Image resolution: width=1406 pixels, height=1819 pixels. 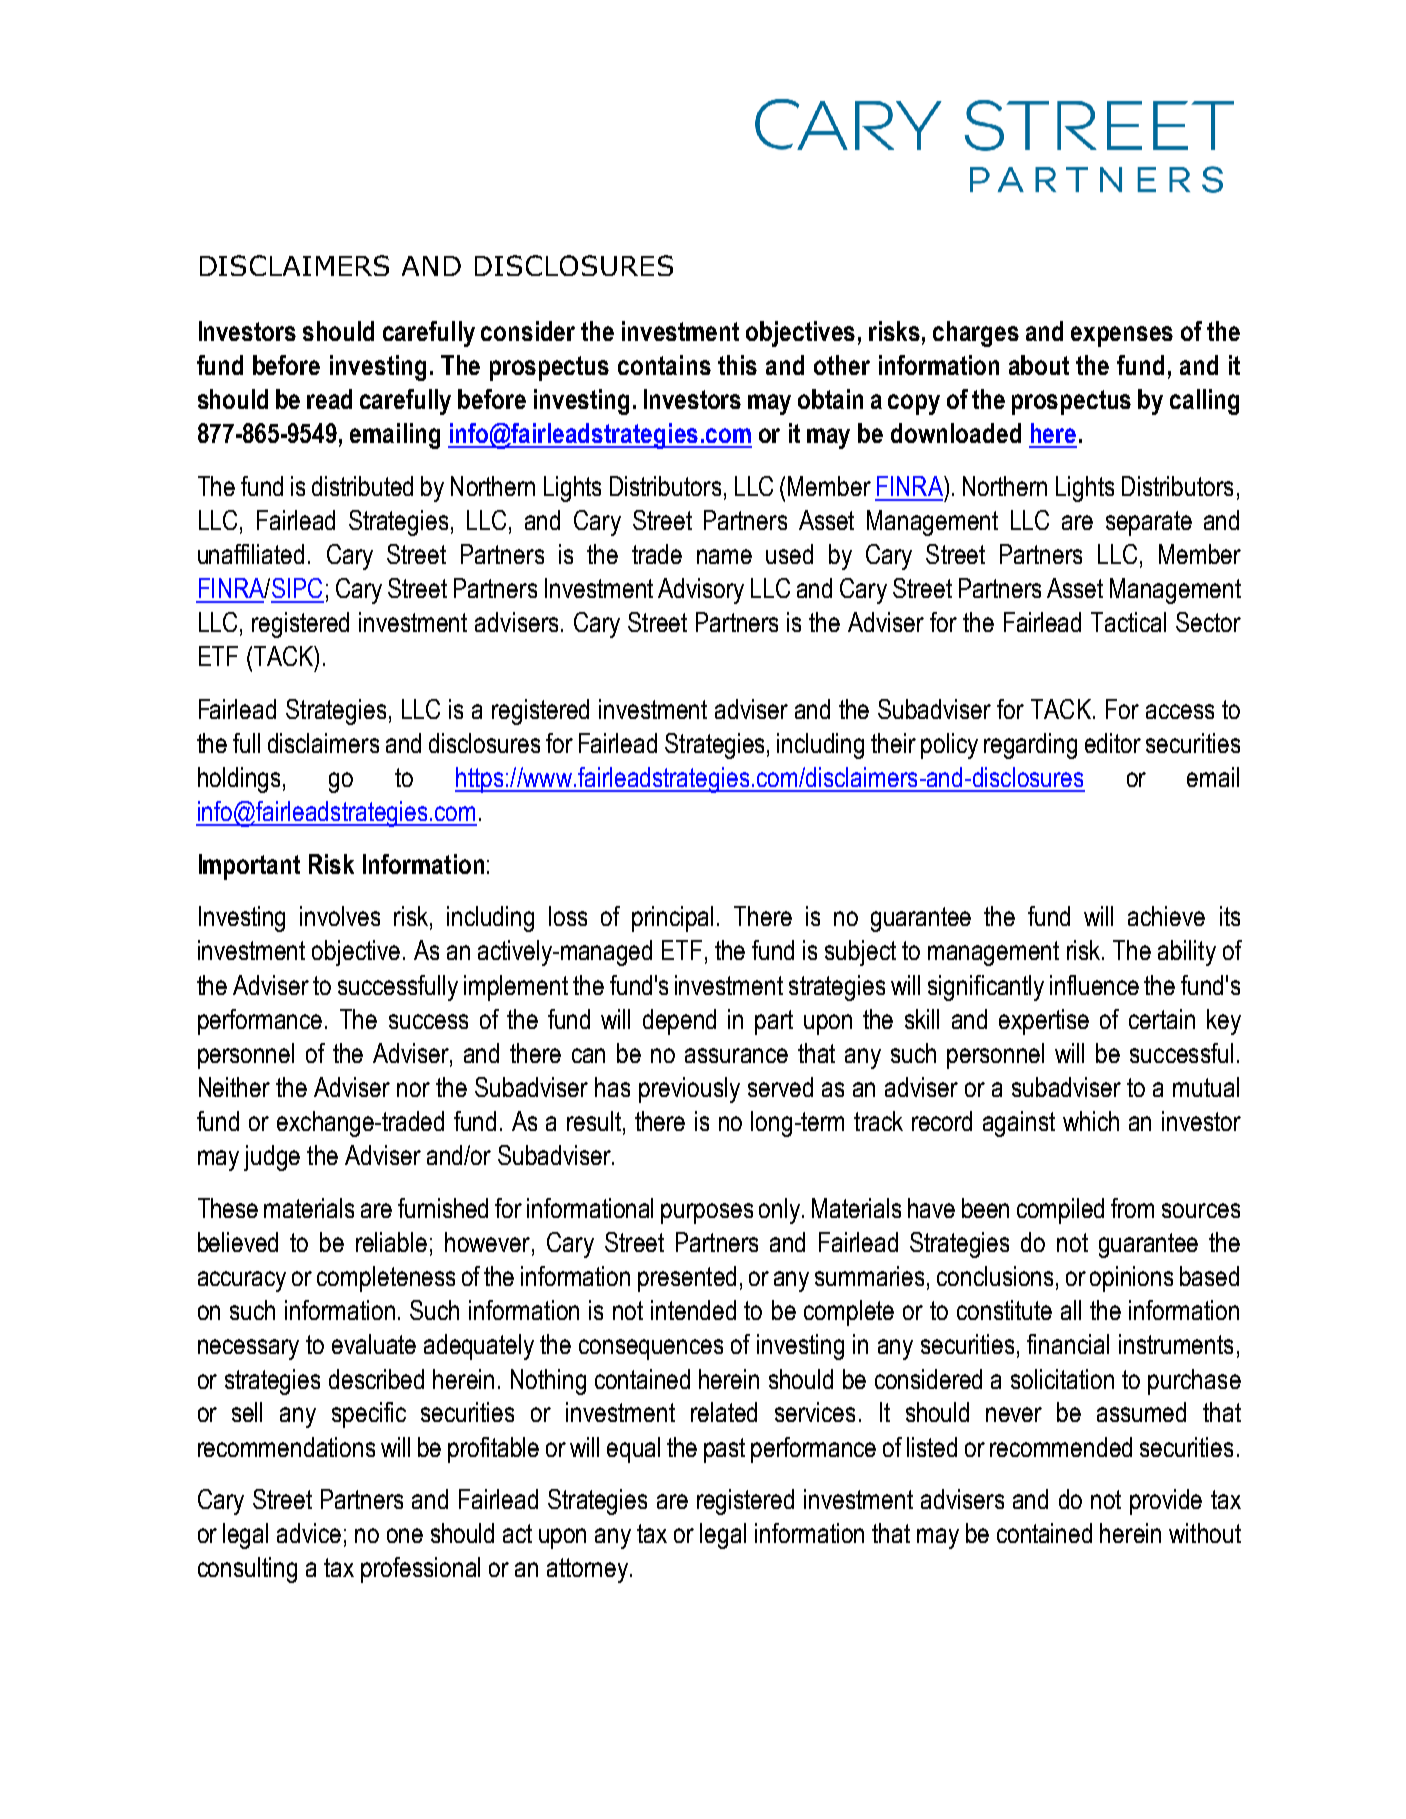 What do you see at coordinates (672, 919) in the screenshot?
I see `principal` at bounding box center [672, 919].
